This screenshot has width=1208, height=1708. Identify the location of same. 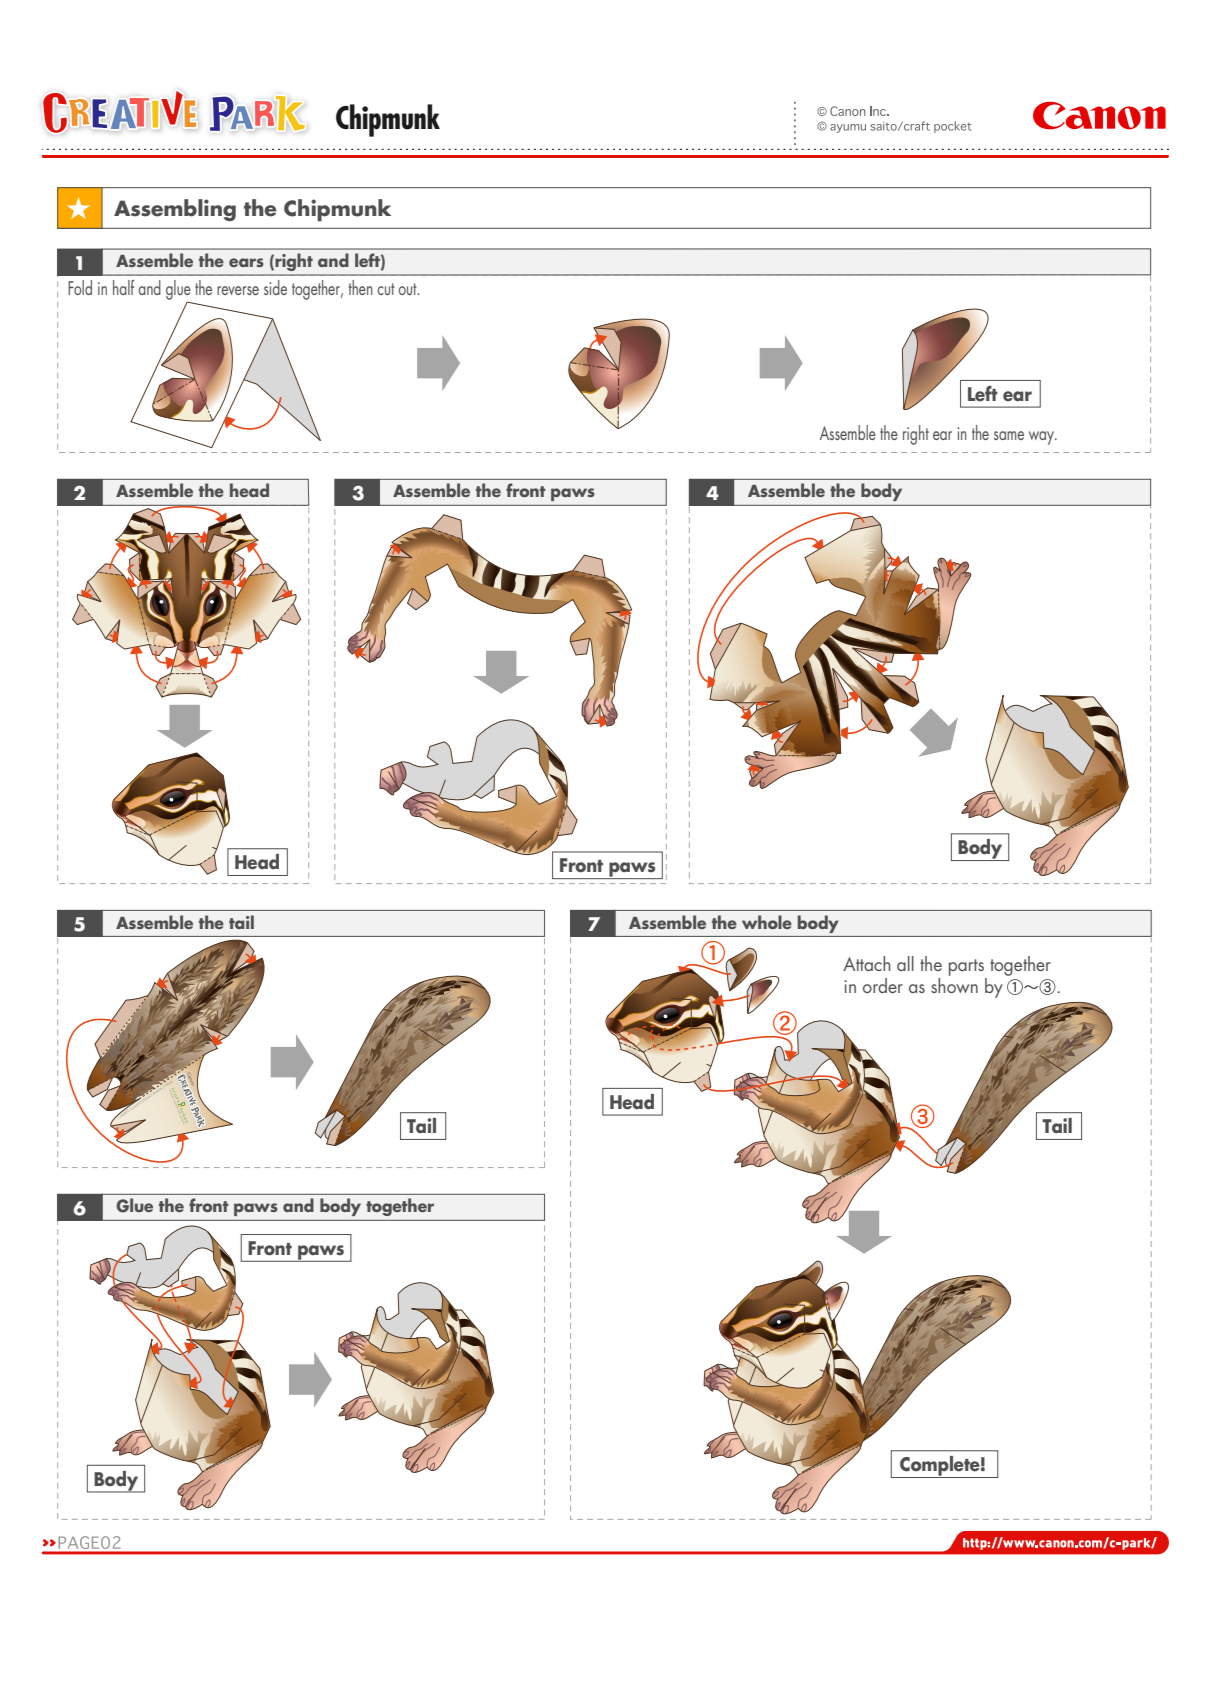
(1009, 435).
